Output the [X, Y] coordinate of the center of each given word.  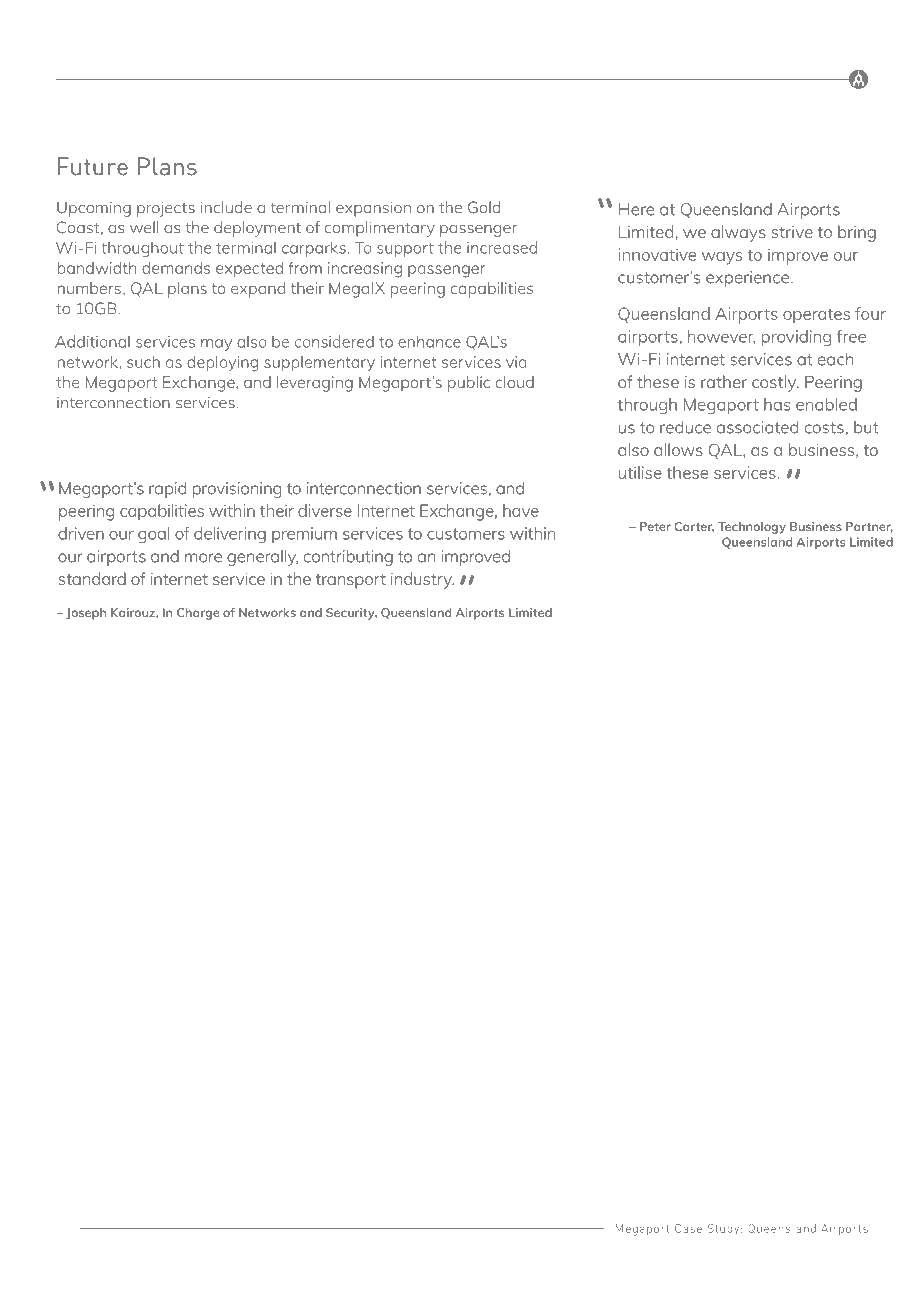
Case [688, 1228]
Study [723, 1229]
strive [792, 232]
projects [166, 209]
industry [422, 580]
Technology [752, 528]
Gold [484, 207]
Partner [869, 527]
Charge [198, 614]
